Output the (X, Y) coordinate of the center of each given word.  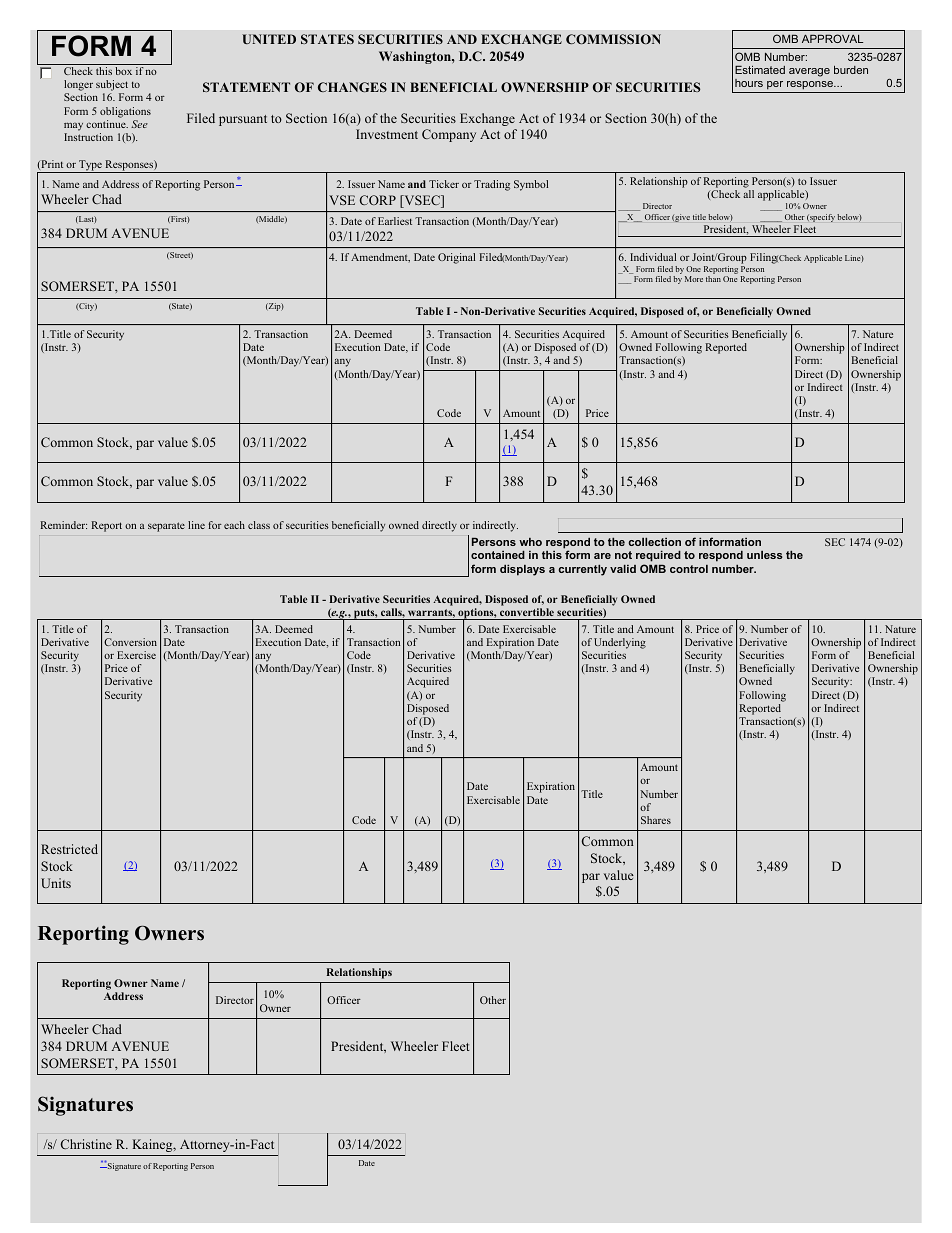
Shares (656, 820)
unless (765, 555)
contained (498, 554)
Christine (86, 1144)
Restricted (69, 849)
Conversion (130, 642)
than (713, 279)
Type (90, 166)
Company (449, 135)
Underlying (620, 643)
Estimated (760, 69)
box (123, 71)
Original (456, 258)
